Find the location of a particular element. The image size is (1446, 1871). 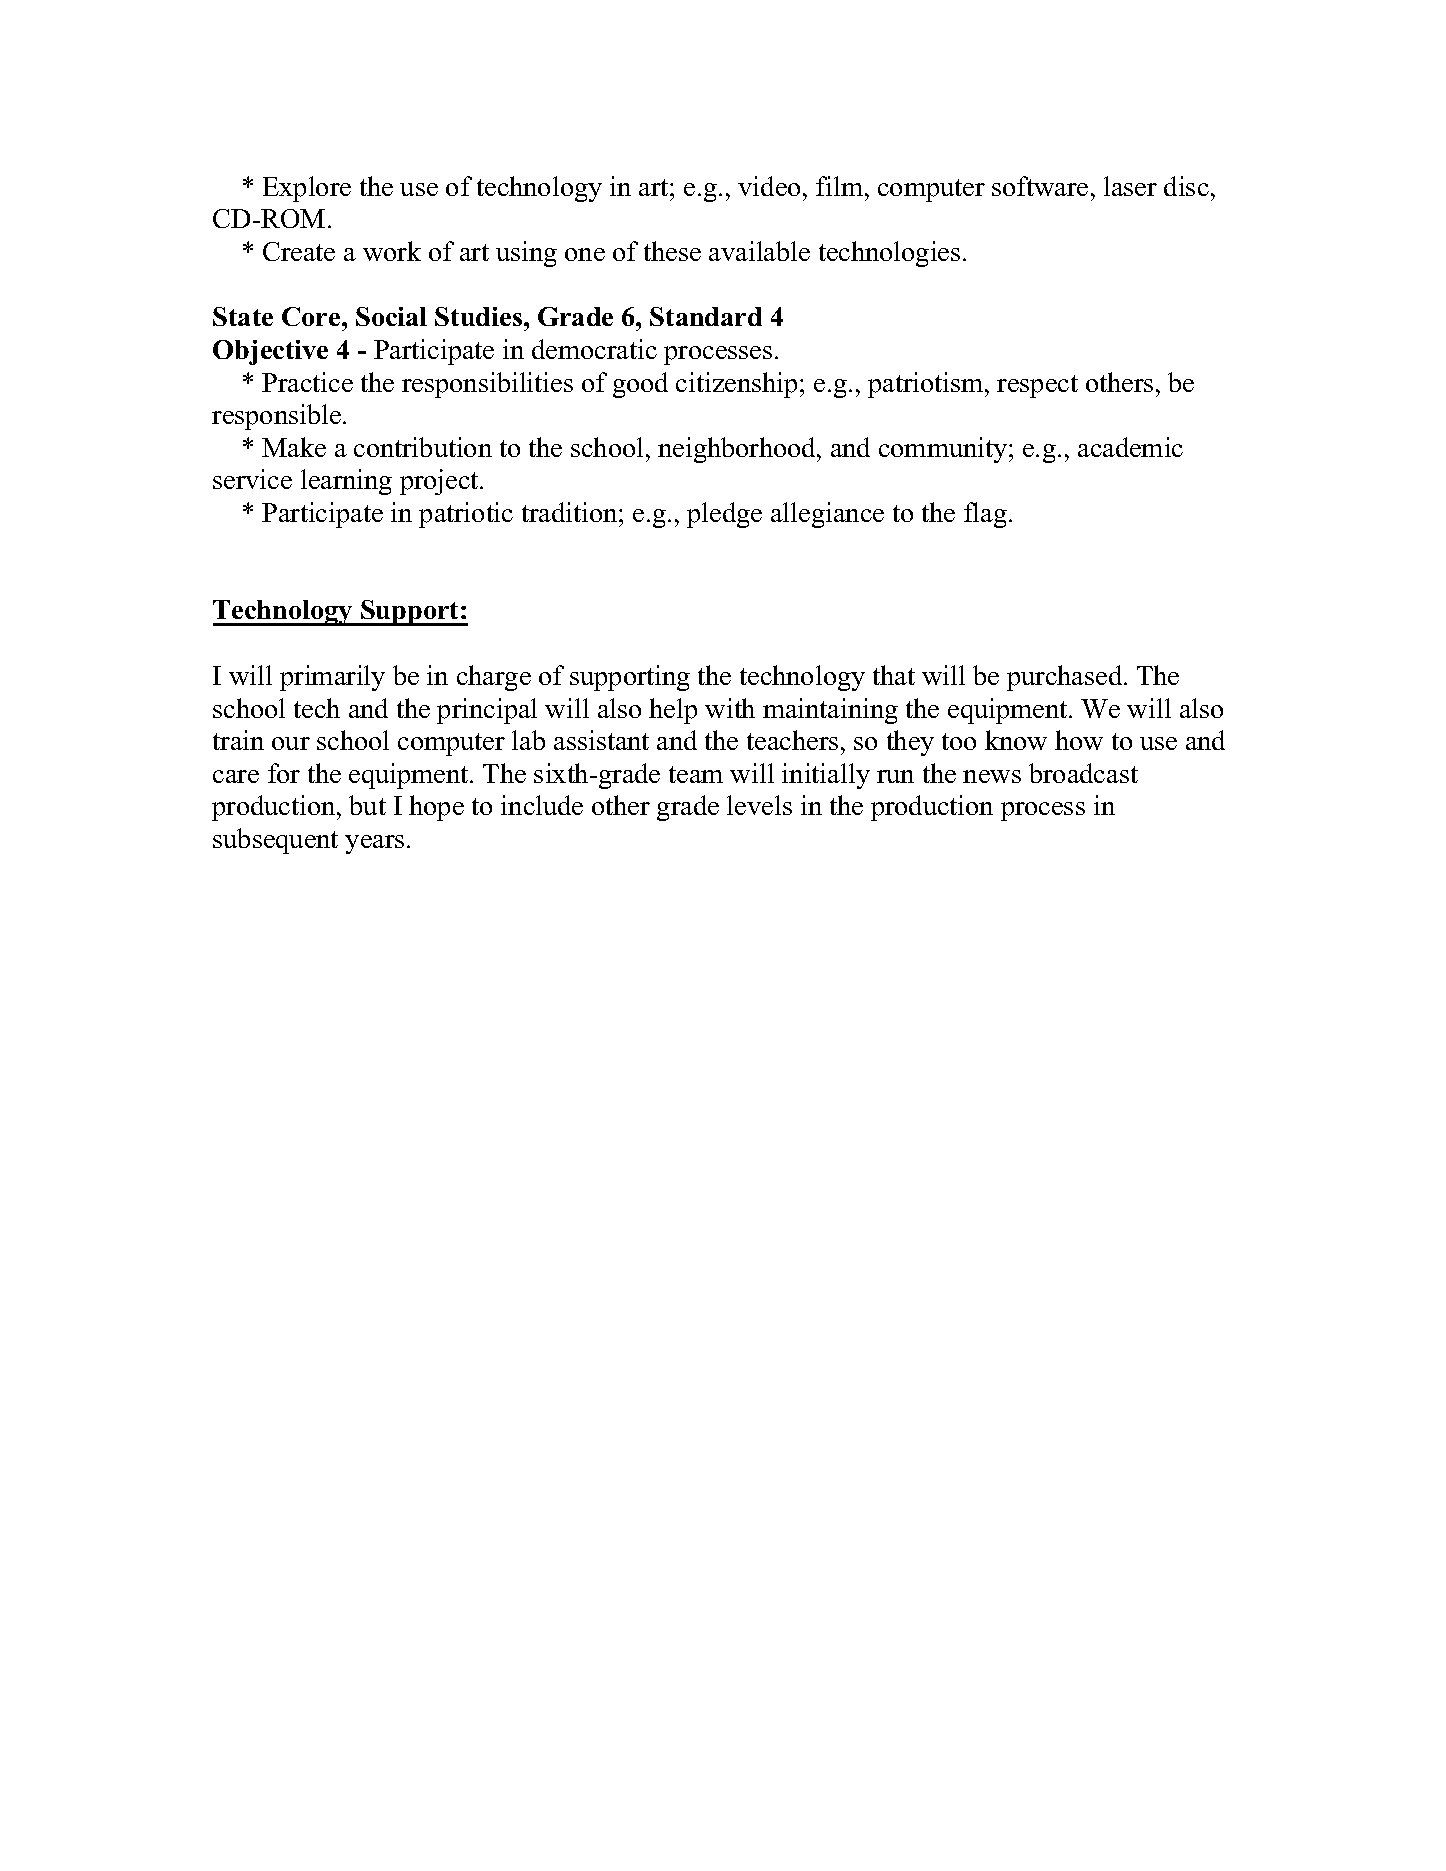

responsible is located at coordinates (278, 417).
